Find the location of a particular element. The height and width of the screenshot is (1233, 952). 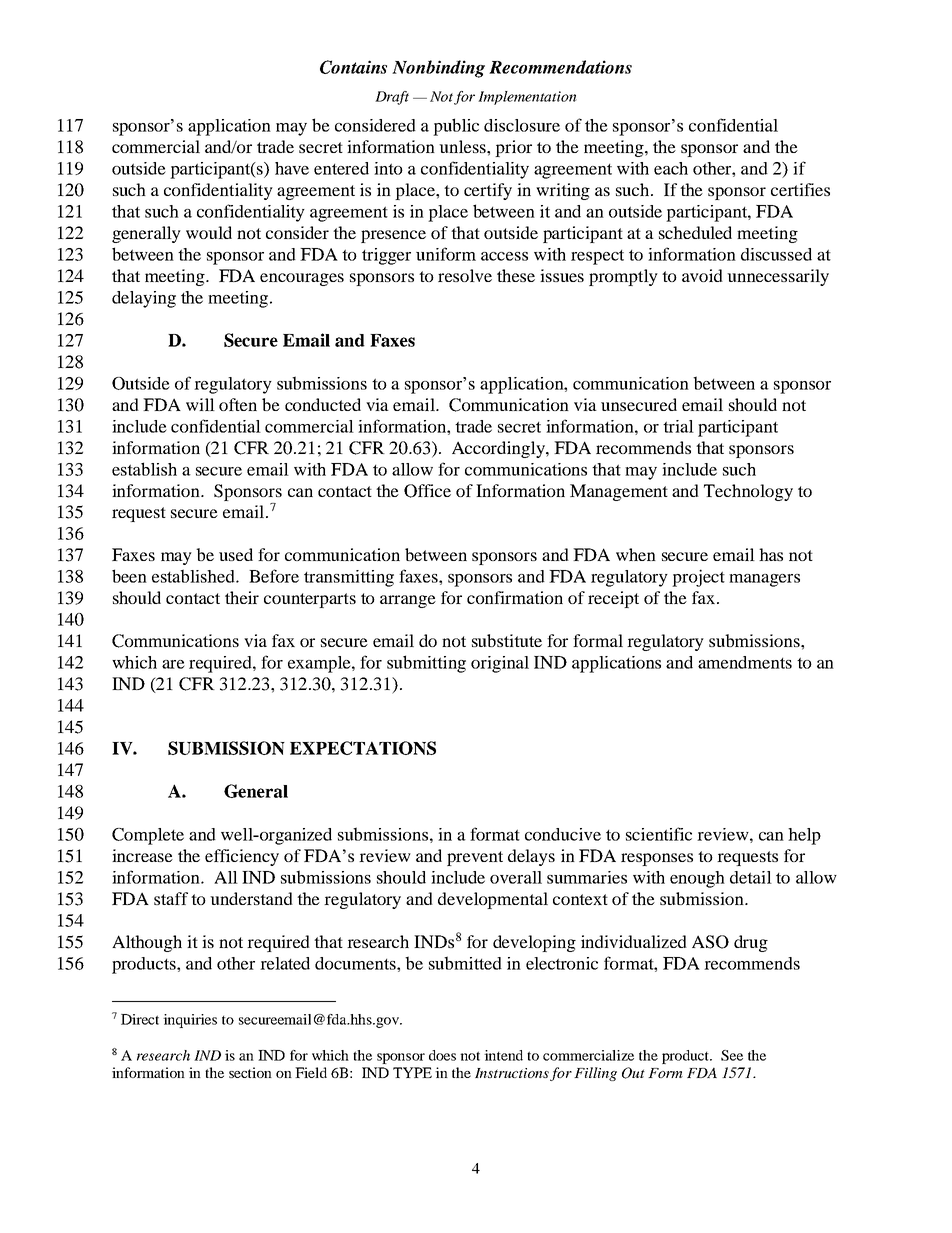

have is located at coordinates (292, 168).
